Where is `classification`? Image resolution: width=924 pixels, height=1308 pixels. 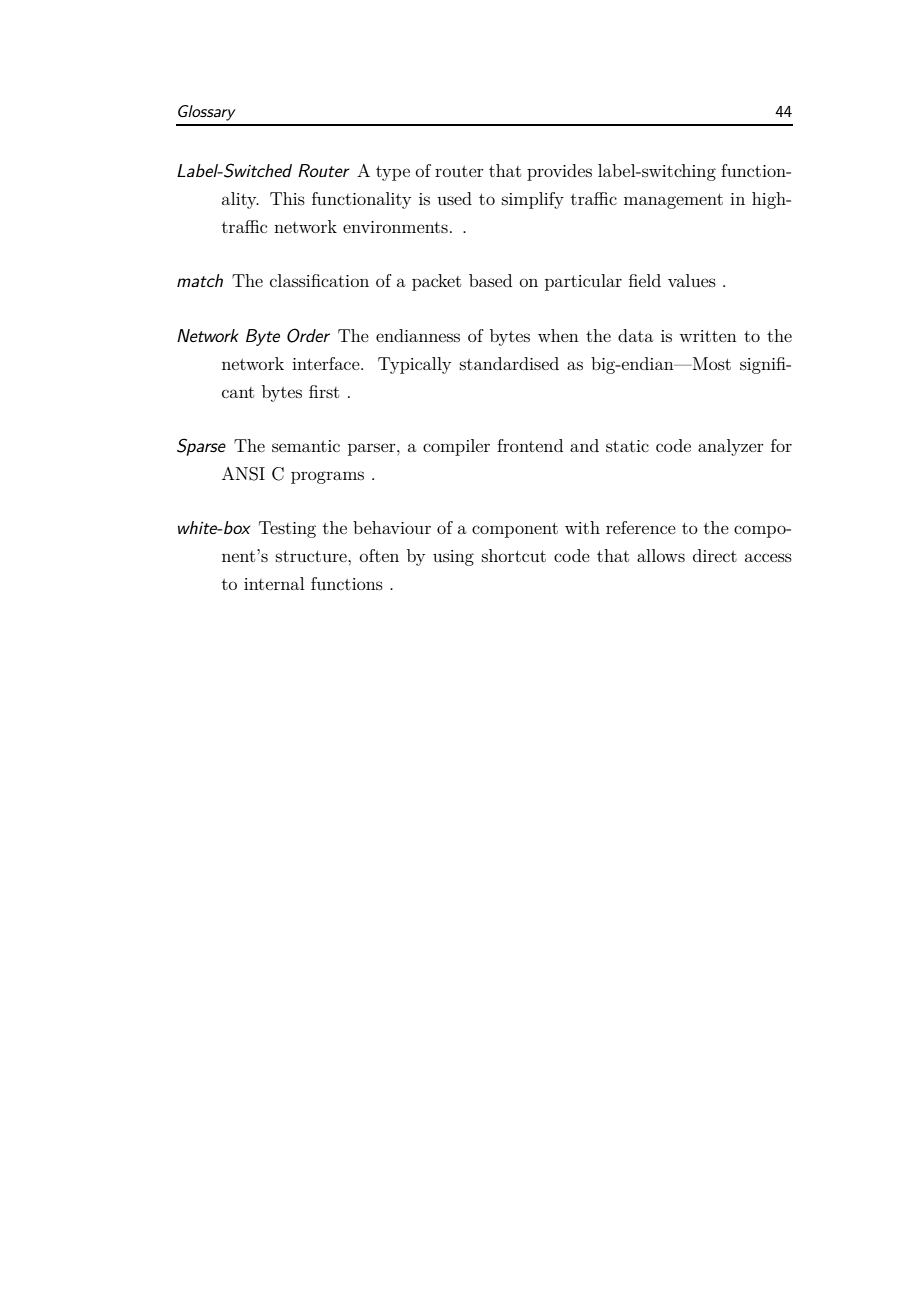
classification is located at coordinates (319, 280).
